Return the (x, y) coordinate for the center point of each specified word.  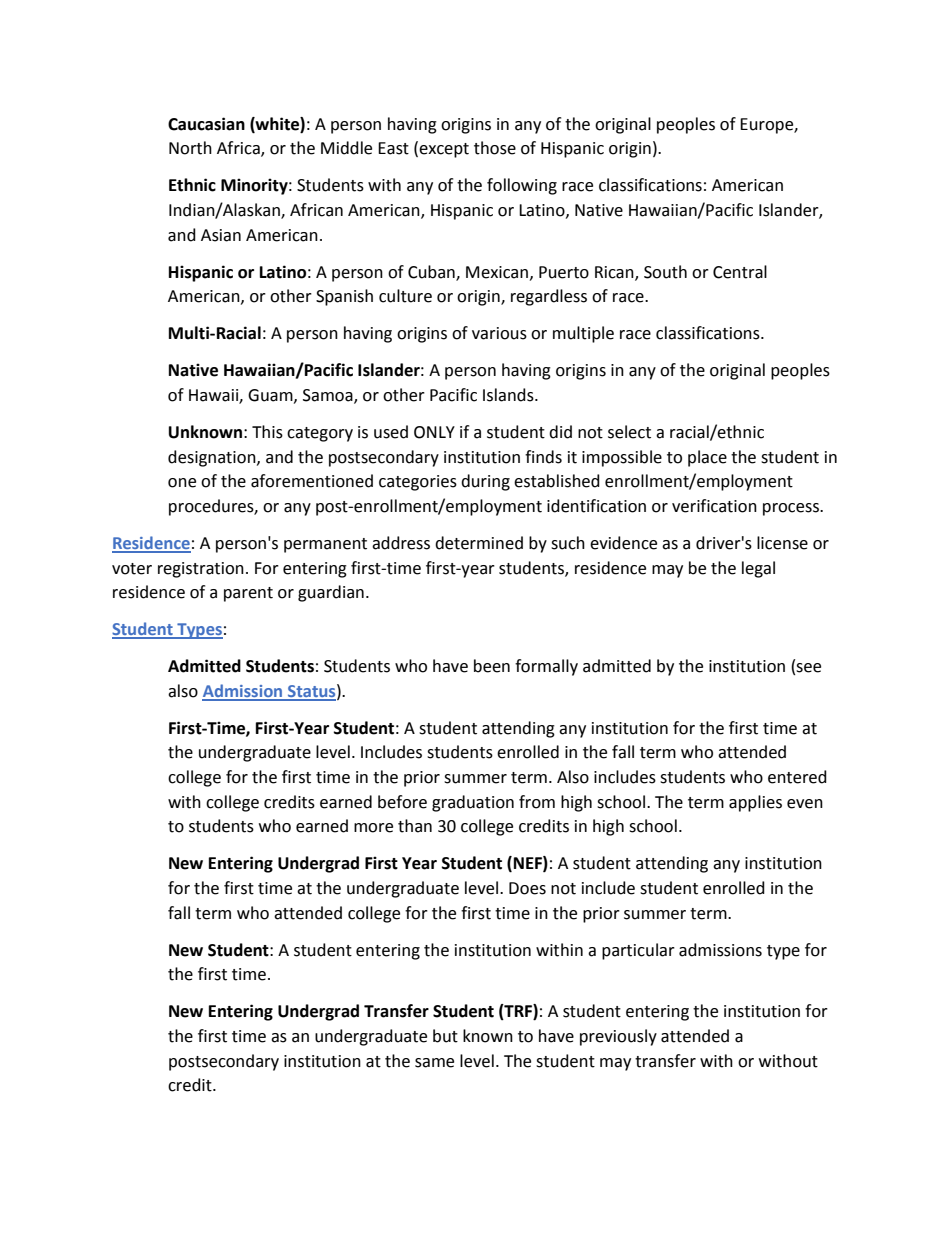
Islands (509, 395)
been (492, 666)
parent (248, 594)
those (495, 148)
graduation (473, 803)
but (445, 1036)
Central (740, 272)
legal (758, 569)
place (707, 458)
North (190, 148)
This (267, 432)
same (434, 1063)
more (373, 828)
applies (755, 803)
